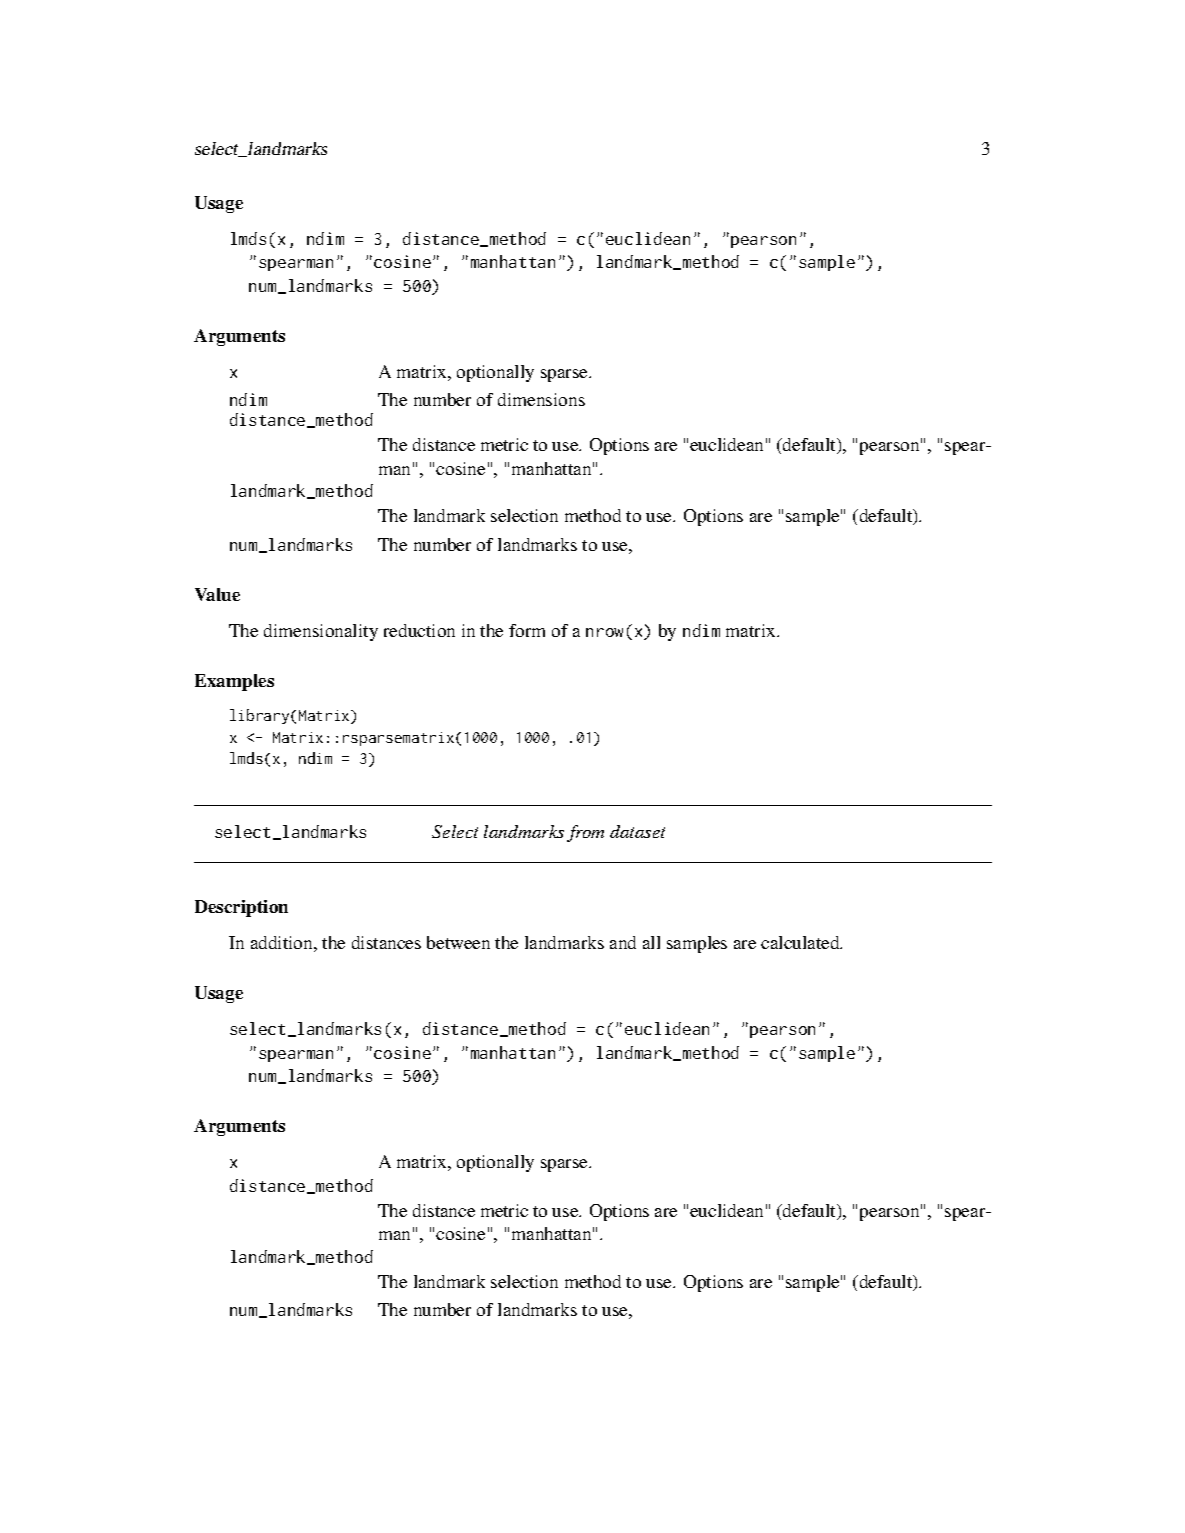 This image has width=1185, height=1533. I want to click on Description, so click(241, 908).
